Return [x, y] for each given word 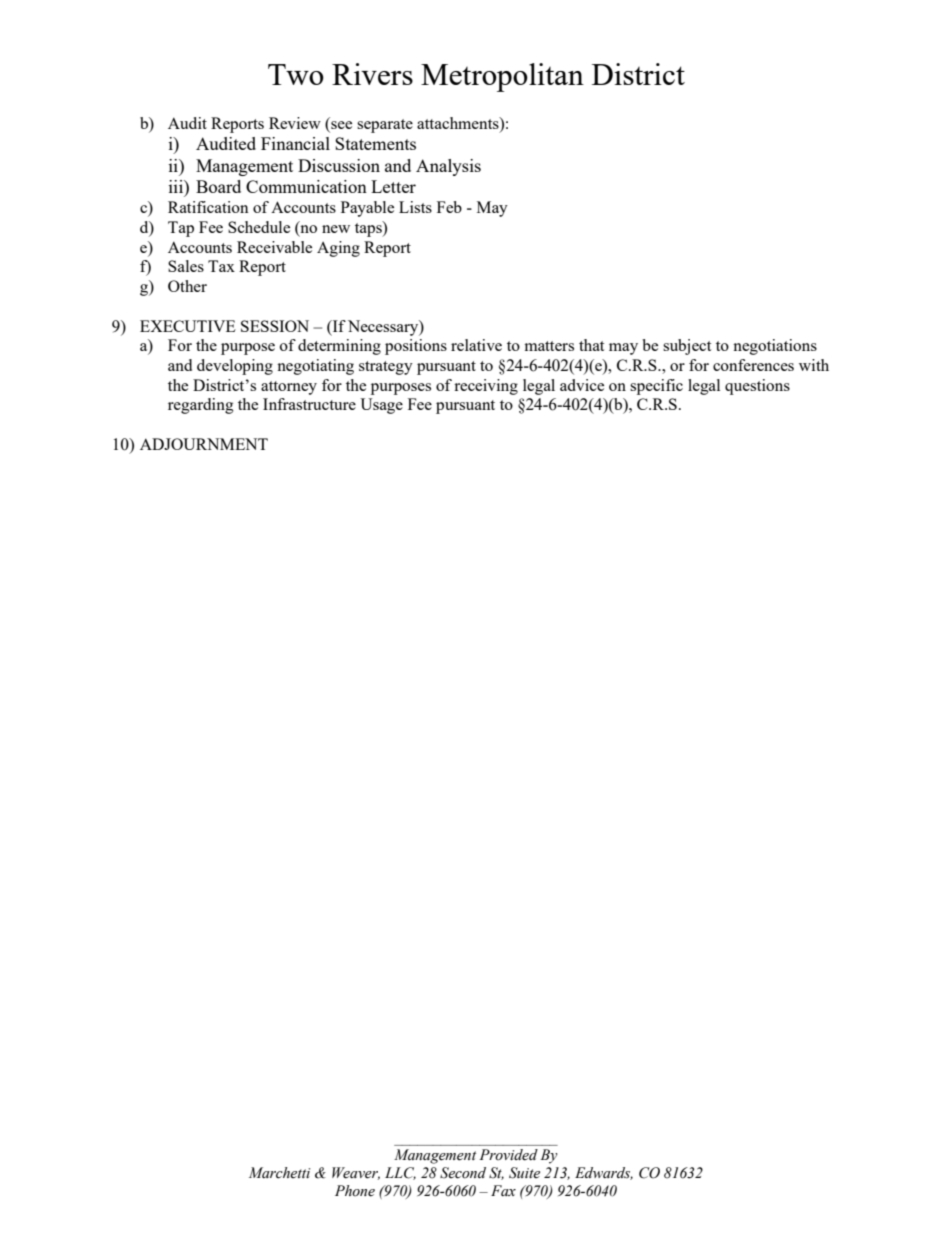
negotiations [775, 347]
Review [295, 123]
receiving [486, 387]
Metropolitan [502, 77]
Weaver [356, 1173]
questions [757, 387]
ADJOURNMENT [204, 444]
